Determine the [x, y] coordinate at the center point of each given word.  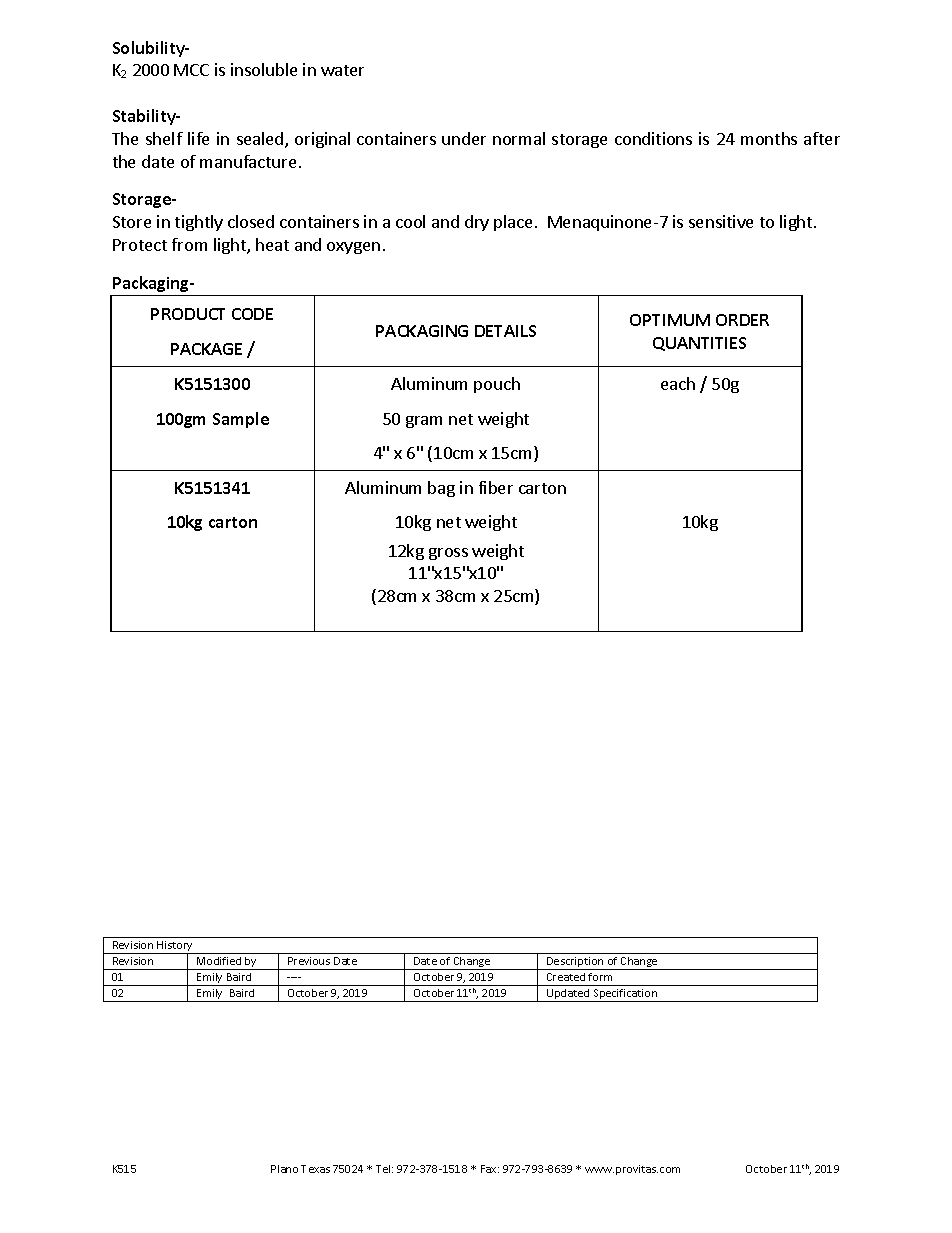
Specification [625, 995]
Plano [284, 1169]
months [769, 138]
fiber [496, 487]
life [198, 138]
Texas [315, 1169]
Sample [241, 420]
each [678, 383]
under [464, 138]
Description [575, 963]
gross [448, 554]
